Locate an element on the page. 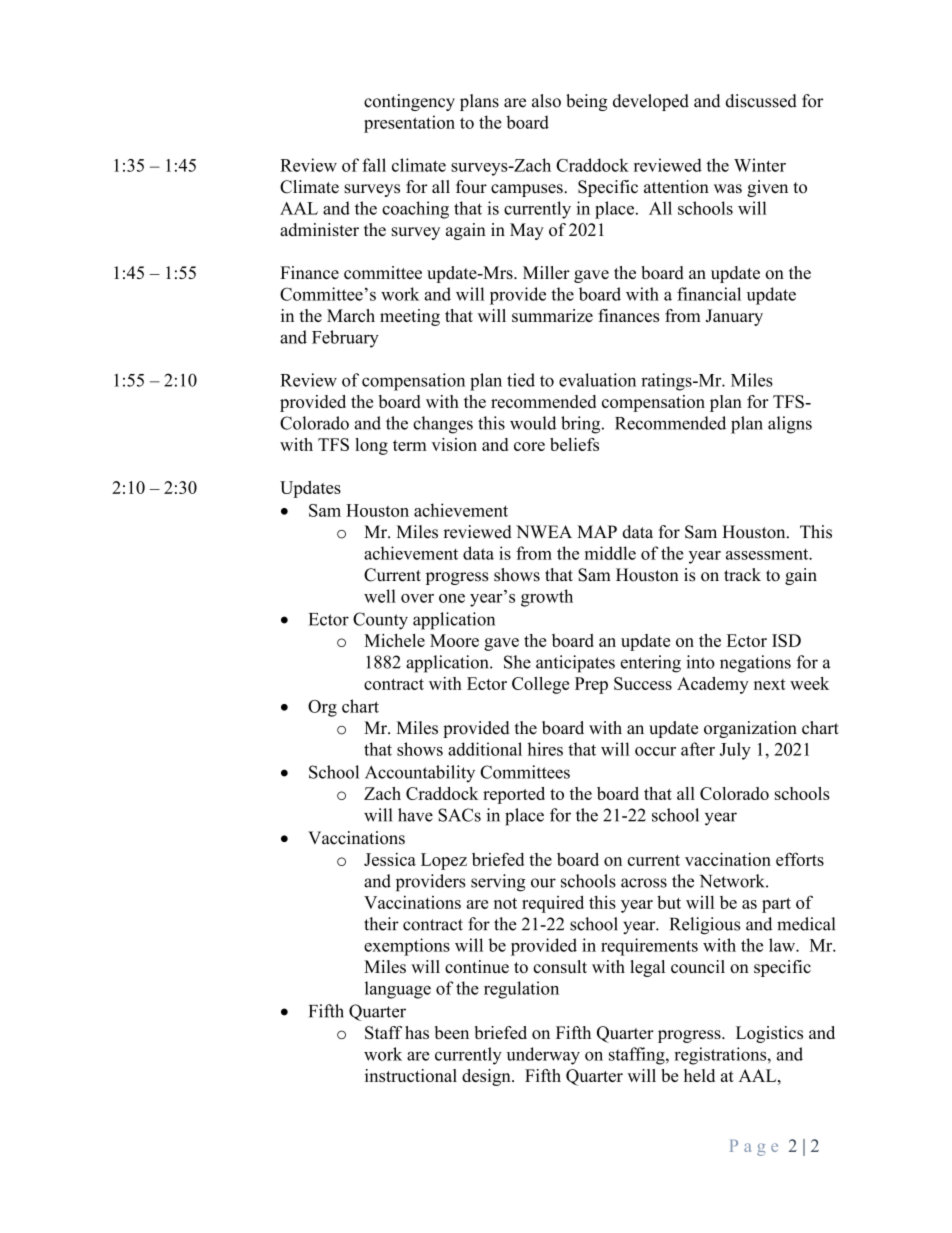 This document has width=952, height=1233. track is located at coordinates (742, 575).
